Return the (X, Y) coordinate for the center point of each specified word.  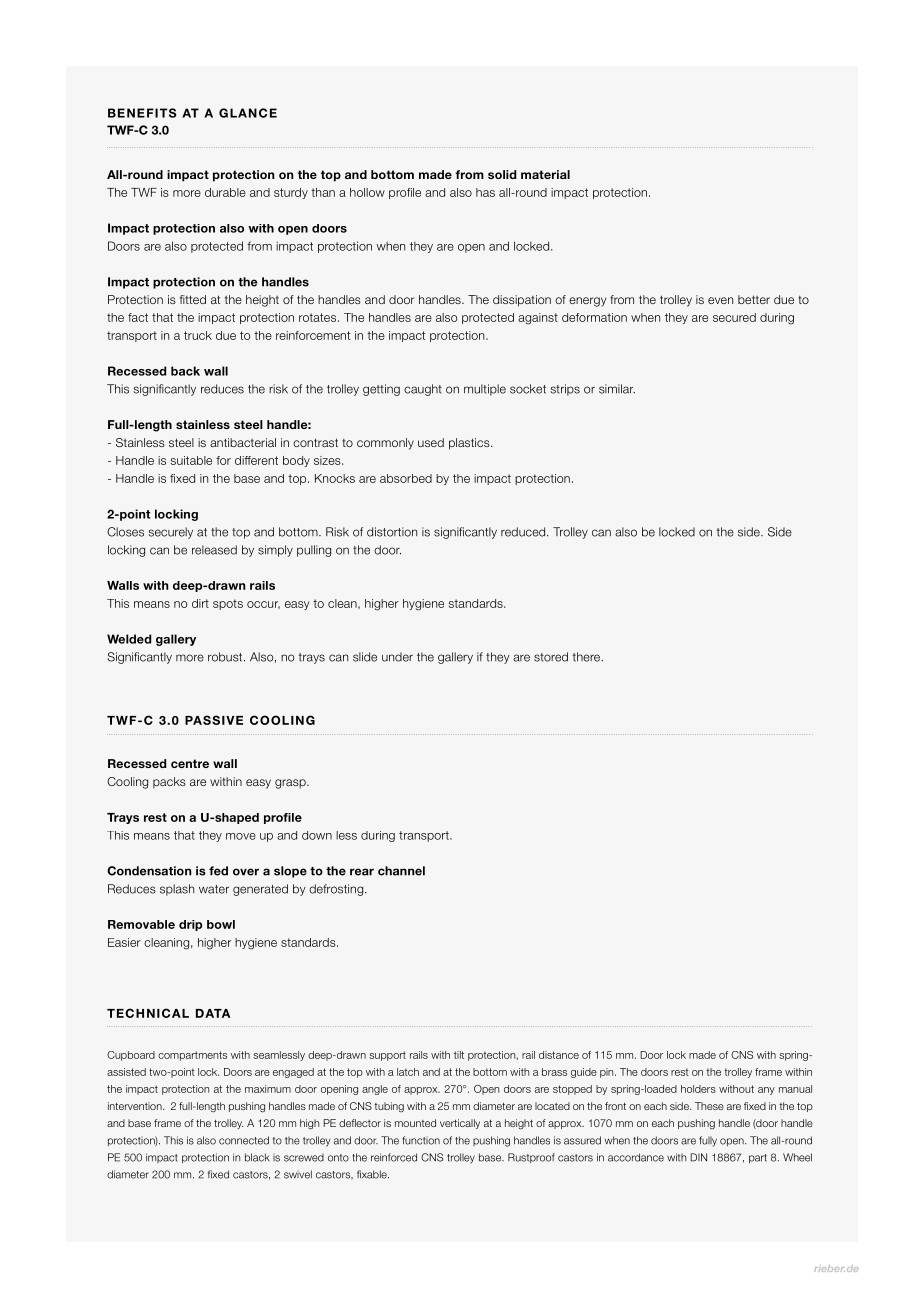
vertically (460, 1124)
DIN (698, 1157)
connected (244, 1140)
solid (502, 174)
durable (225, 192)
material (545, 174)
